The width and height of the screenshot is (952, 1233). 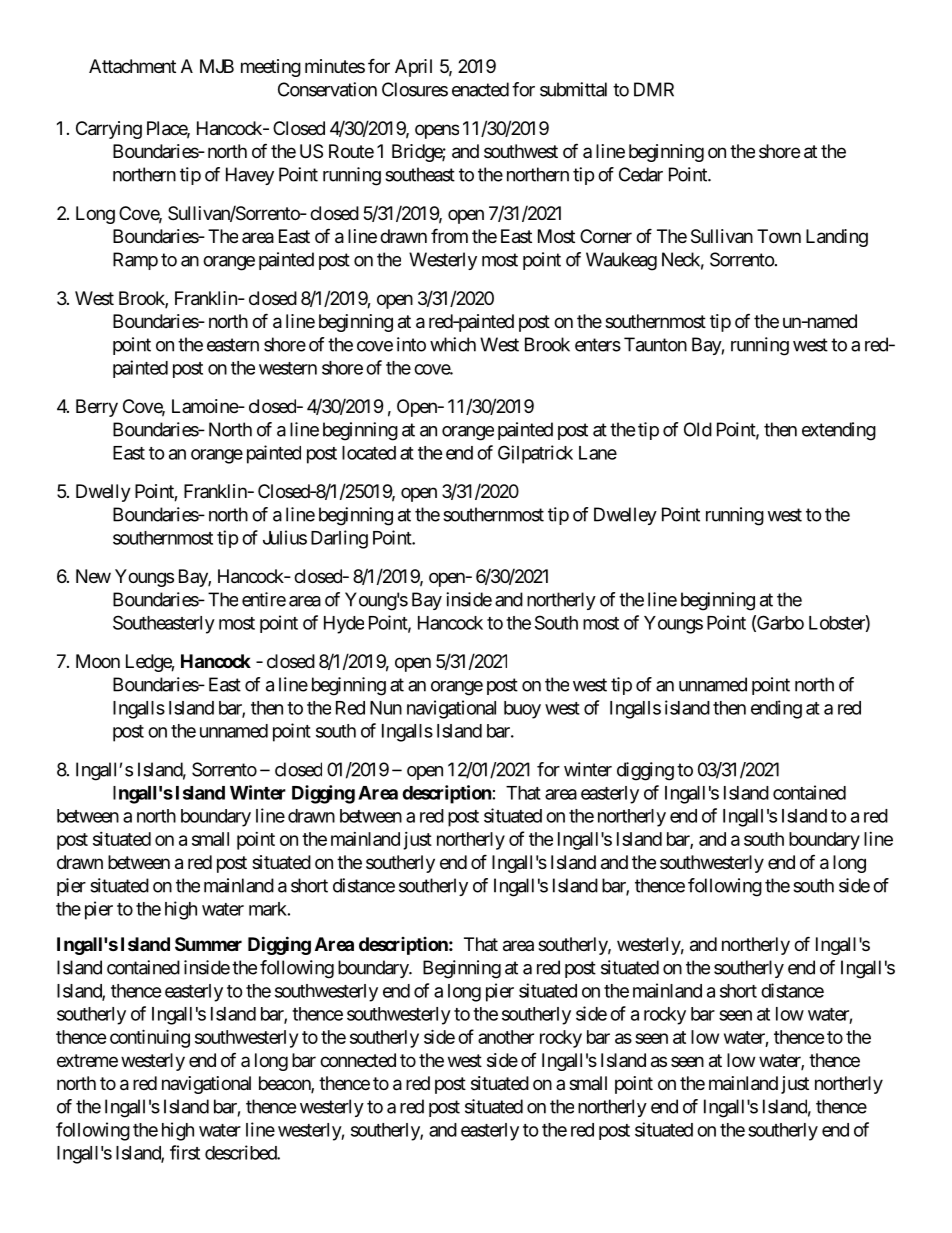 What do you see at coordinates (185, 1152) in the screenshot?
I see `first` at bounding box center [185, 1152].
